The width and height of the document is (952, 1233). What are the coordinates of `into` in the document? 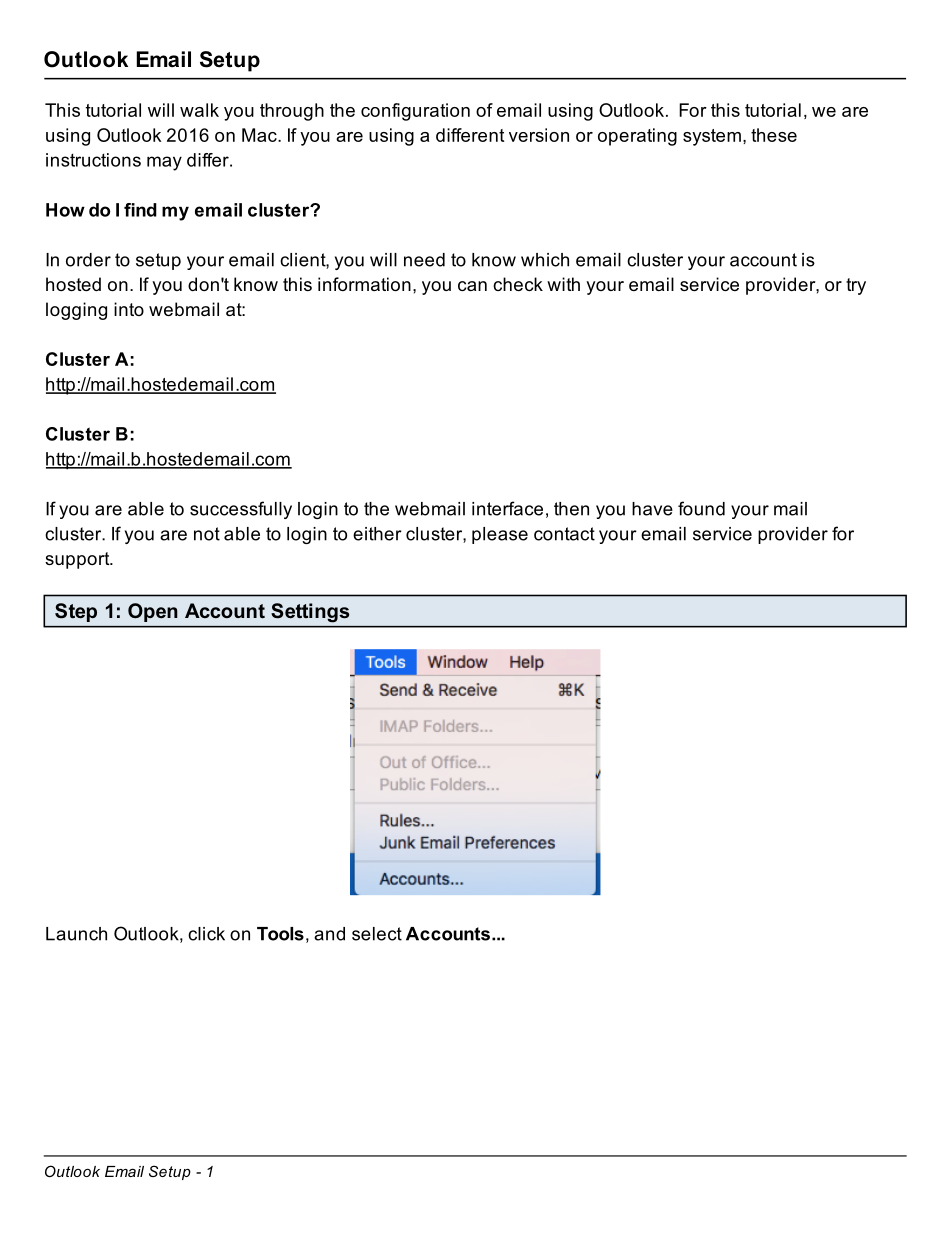 It's located at (129, 309).
